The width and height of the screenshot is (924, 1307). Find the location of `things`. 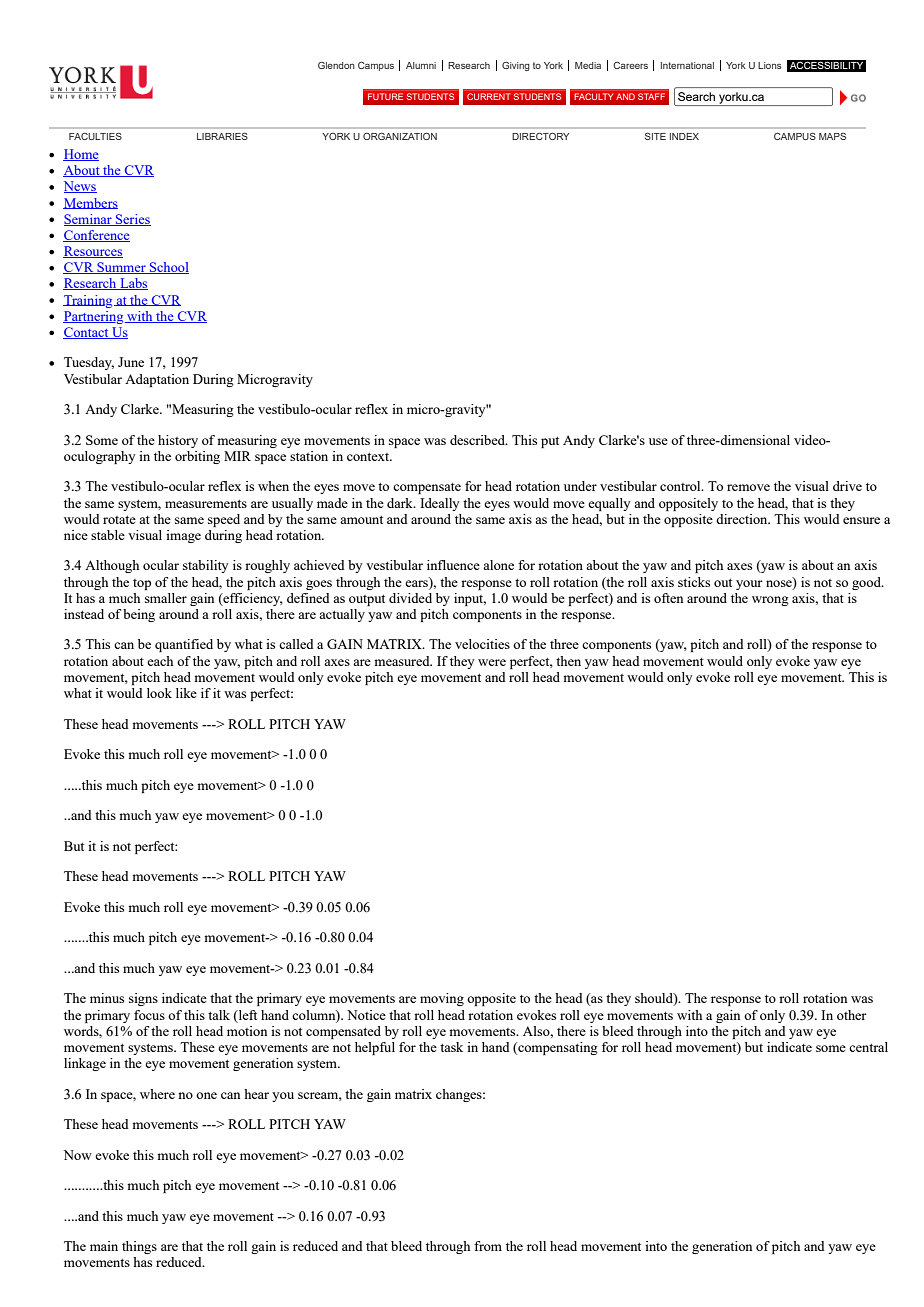

things is located at coordinates (139, 1247).
